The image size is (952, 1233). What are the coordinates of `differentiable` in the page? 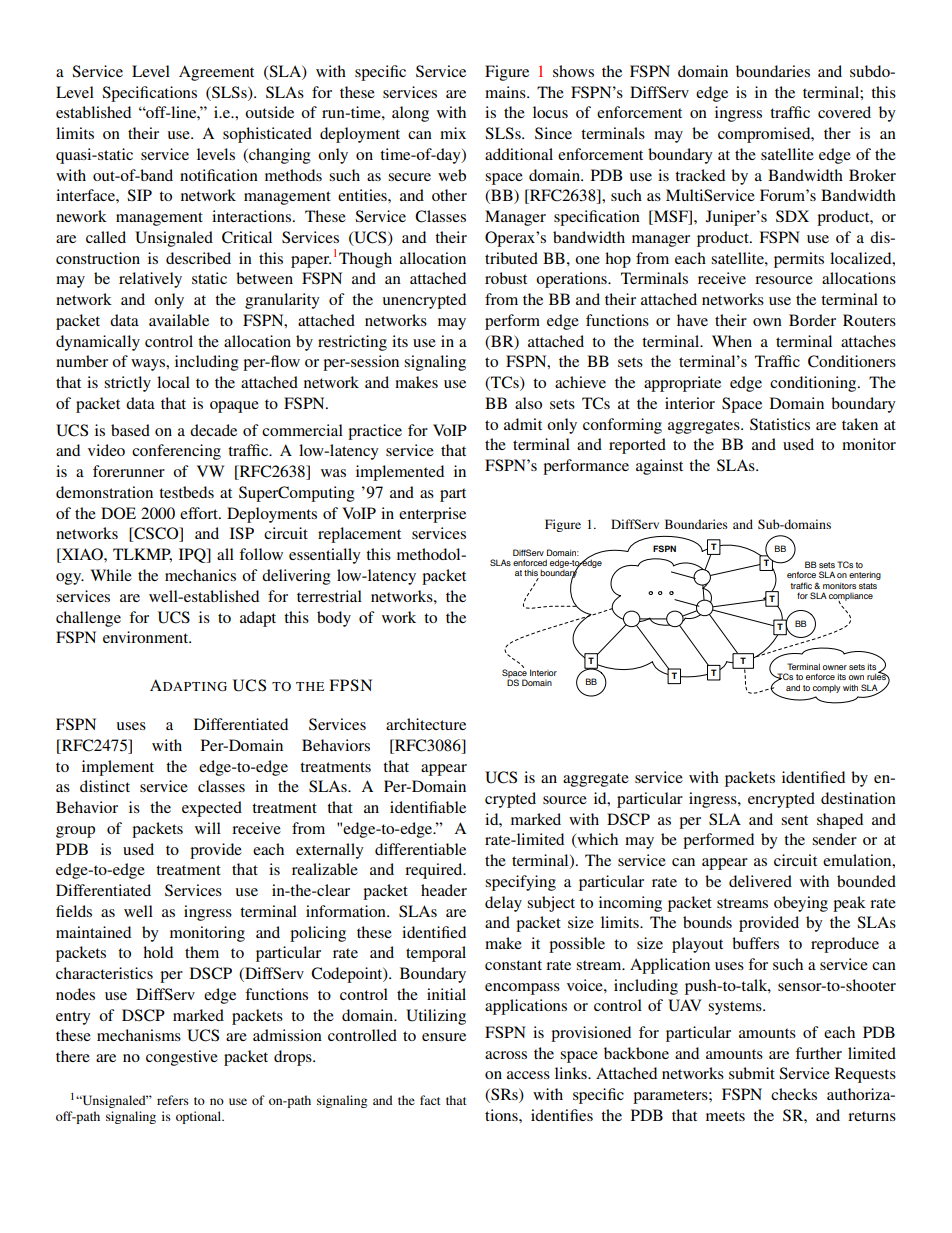 It's located at (420, 849).
